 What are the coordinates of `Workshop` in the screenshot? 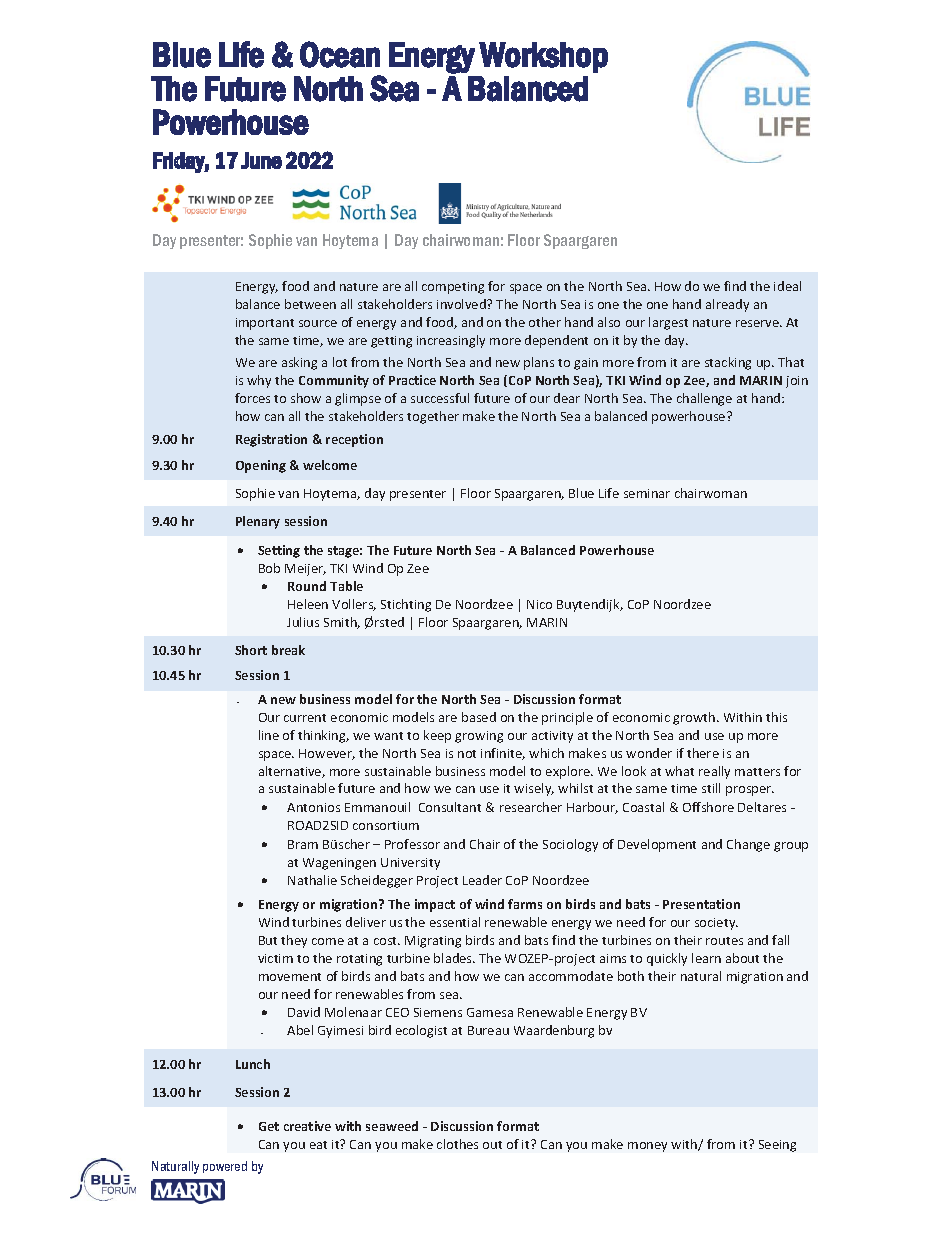 It's located at (543, 57).
